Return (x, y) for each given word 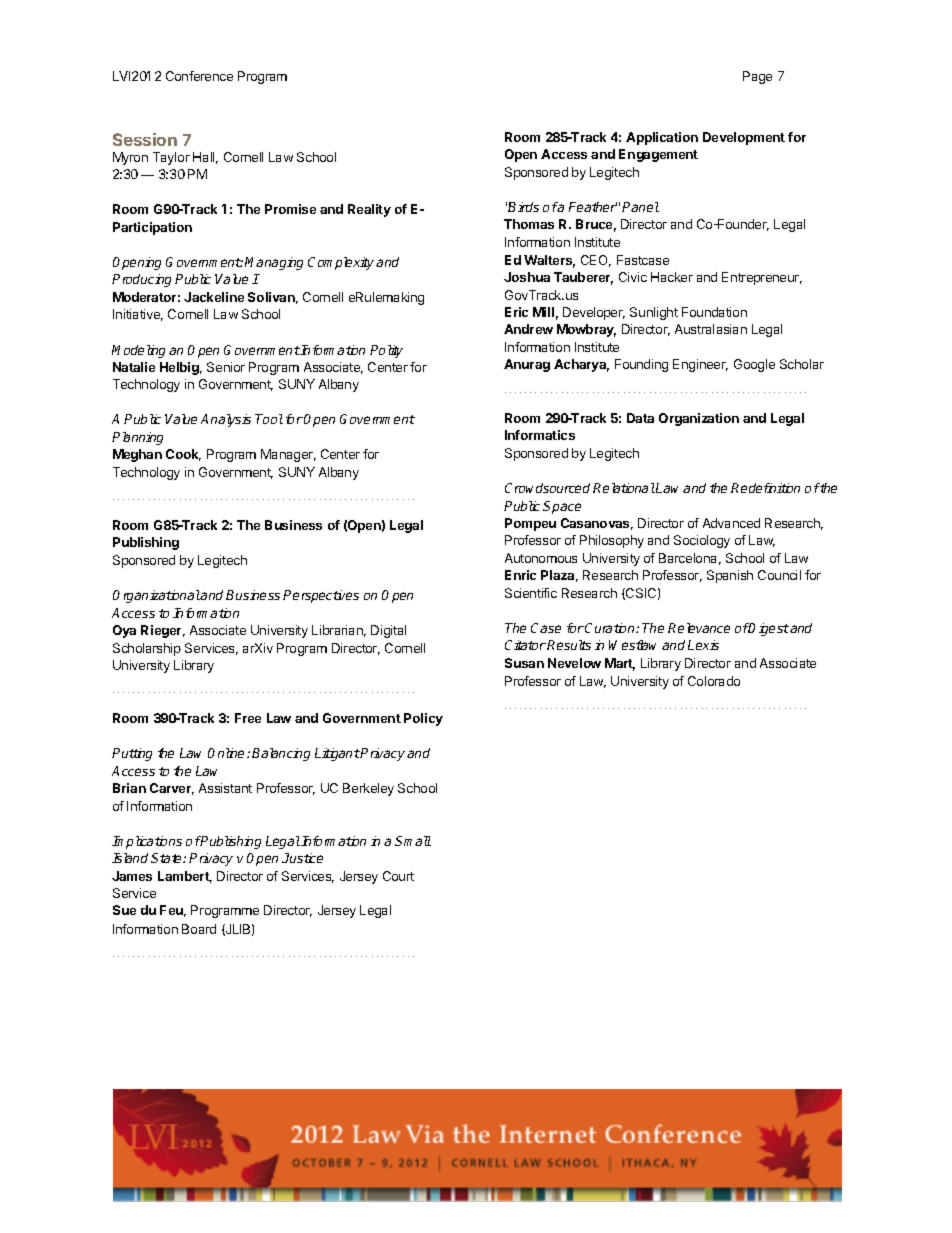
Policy (423, 719)
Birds (523, 207)
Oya (124, 631)
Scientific (531, 593)
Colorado (714, 681)
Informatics (540, 435)
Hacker (672, 277)
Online (228, 753)
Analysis (226, 420)
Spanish (730, 576)
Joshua (527, 277)
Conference (199, 76)
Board (199, 929)
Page (757, 77)
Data (640, 418)
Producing (141, 280)
